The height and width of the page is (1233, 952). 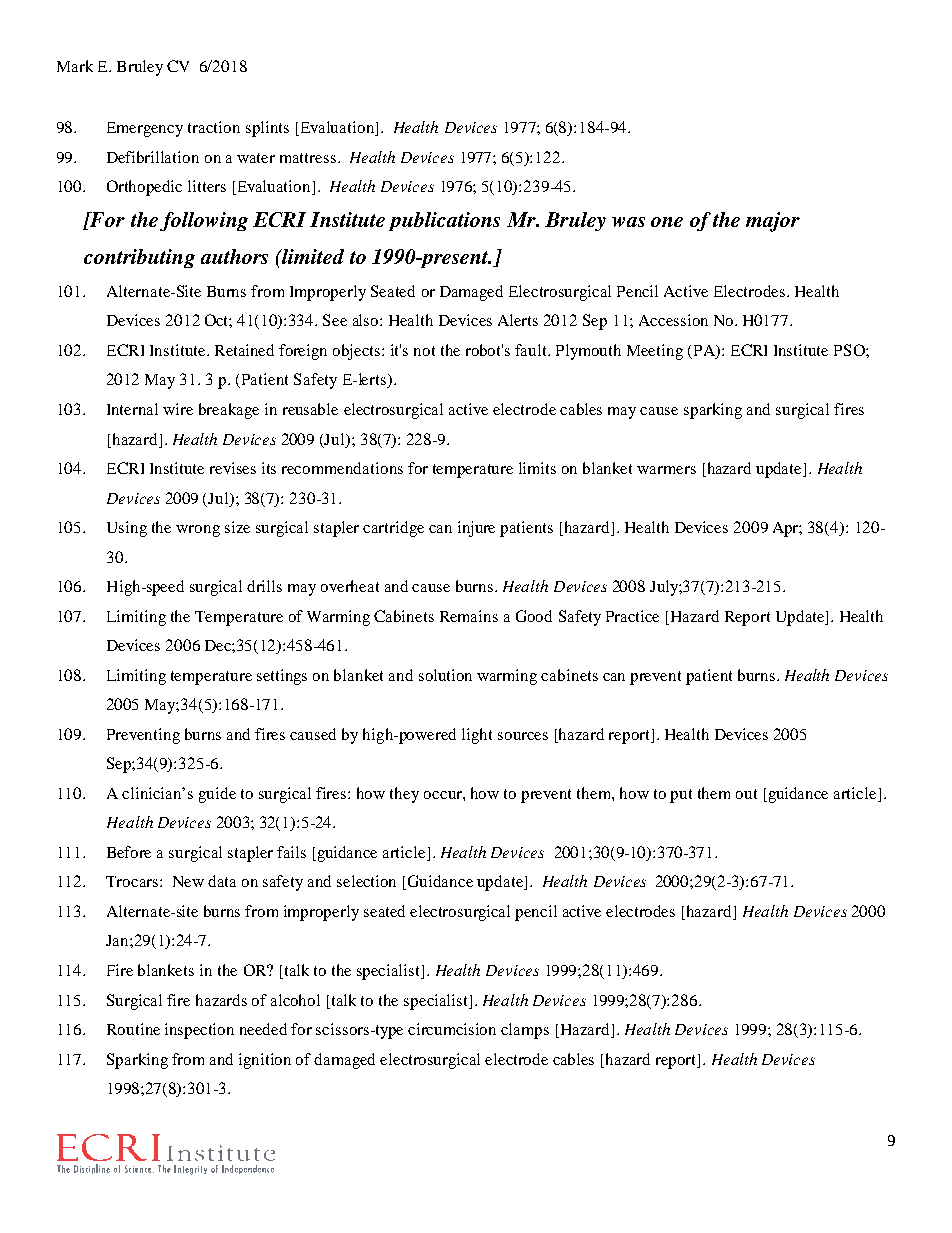 What do you see at coordinates (145, 129) in the page?
I see `Emergency` at bounding box center [145, 129].
